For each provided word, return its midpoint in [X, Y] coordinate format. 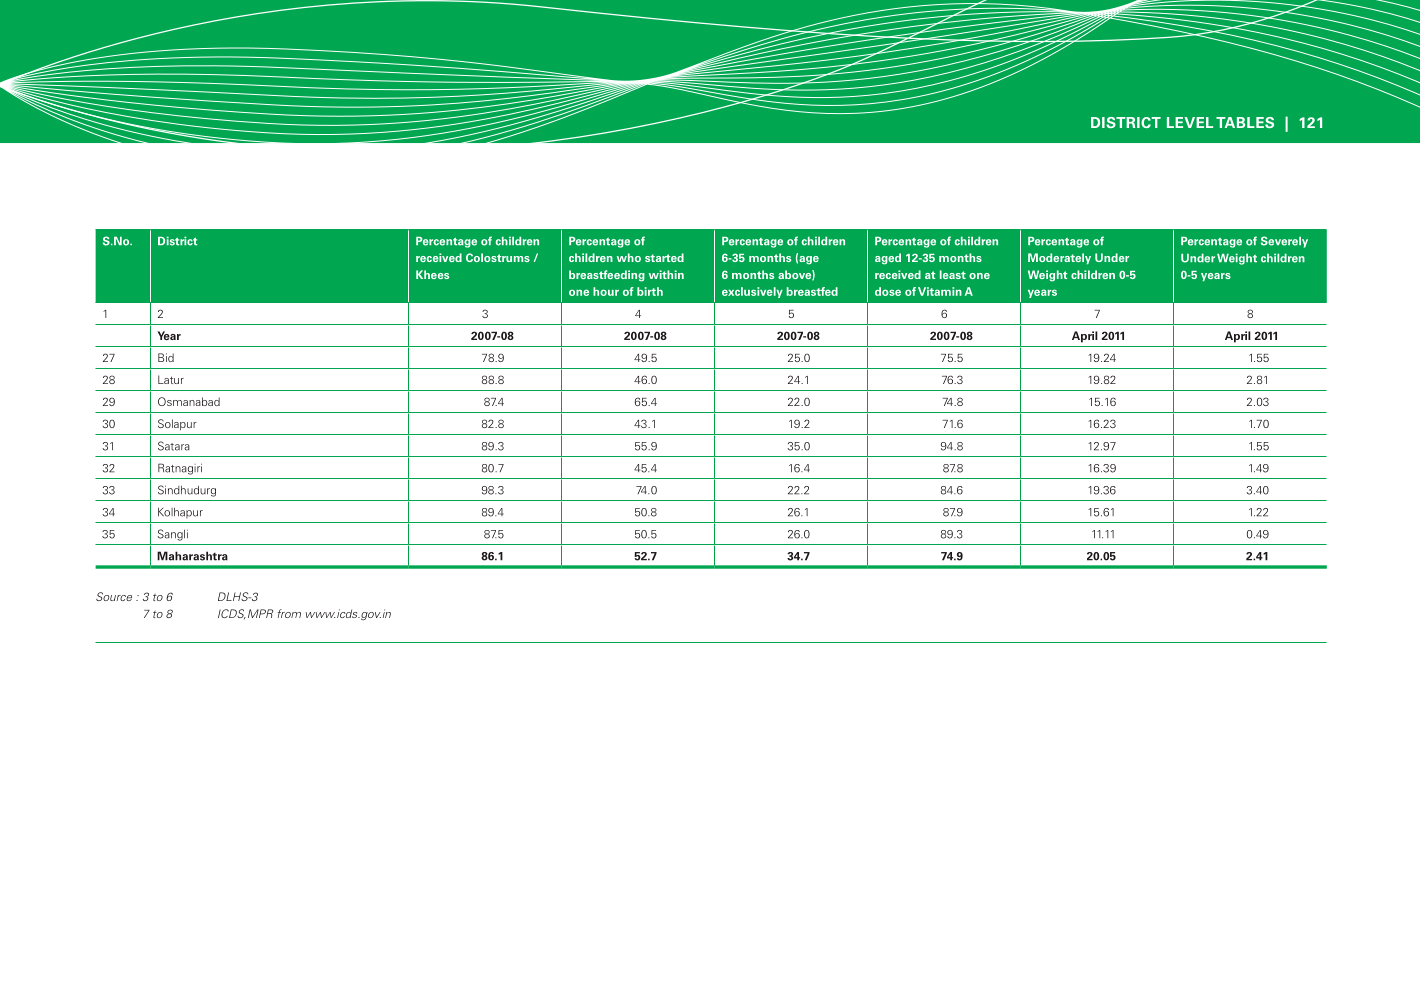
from [289, 613]
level [1190, 122]
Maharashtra [192, 556]
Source [114, 596]
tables [1245, 122]
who [629, 257]
